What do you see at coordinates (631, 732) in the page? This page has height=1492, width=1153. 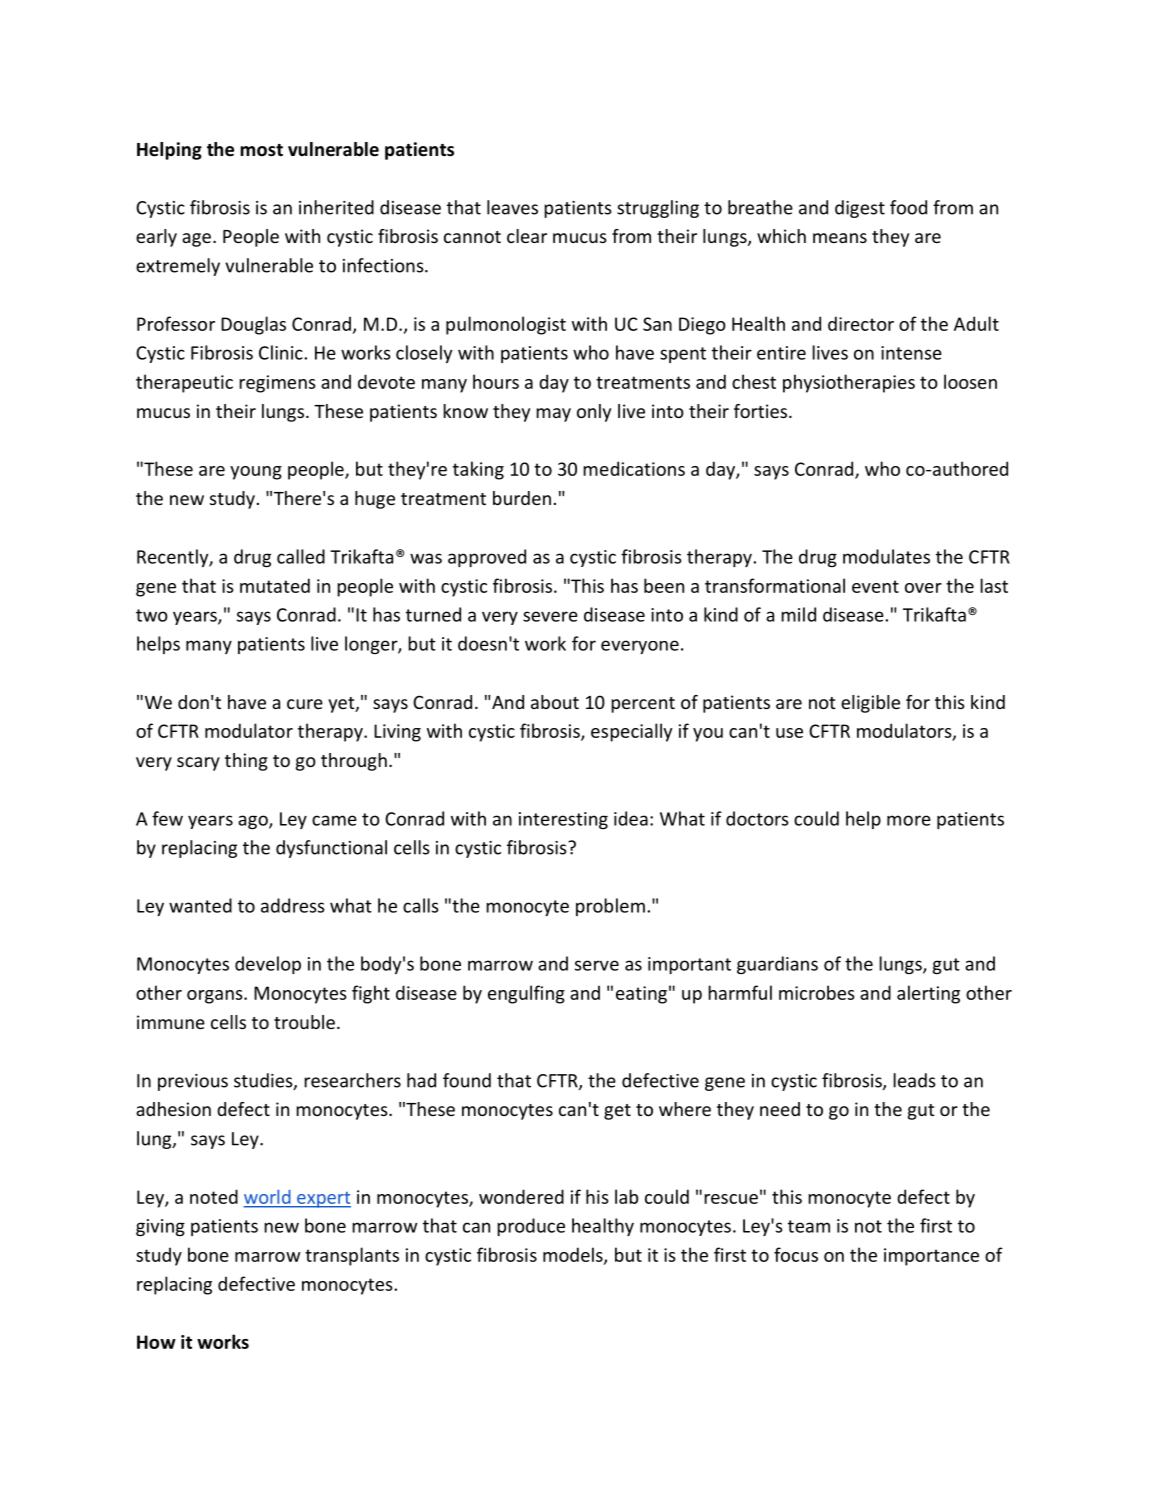 I see `especially` at bounding box center [631, 732].
